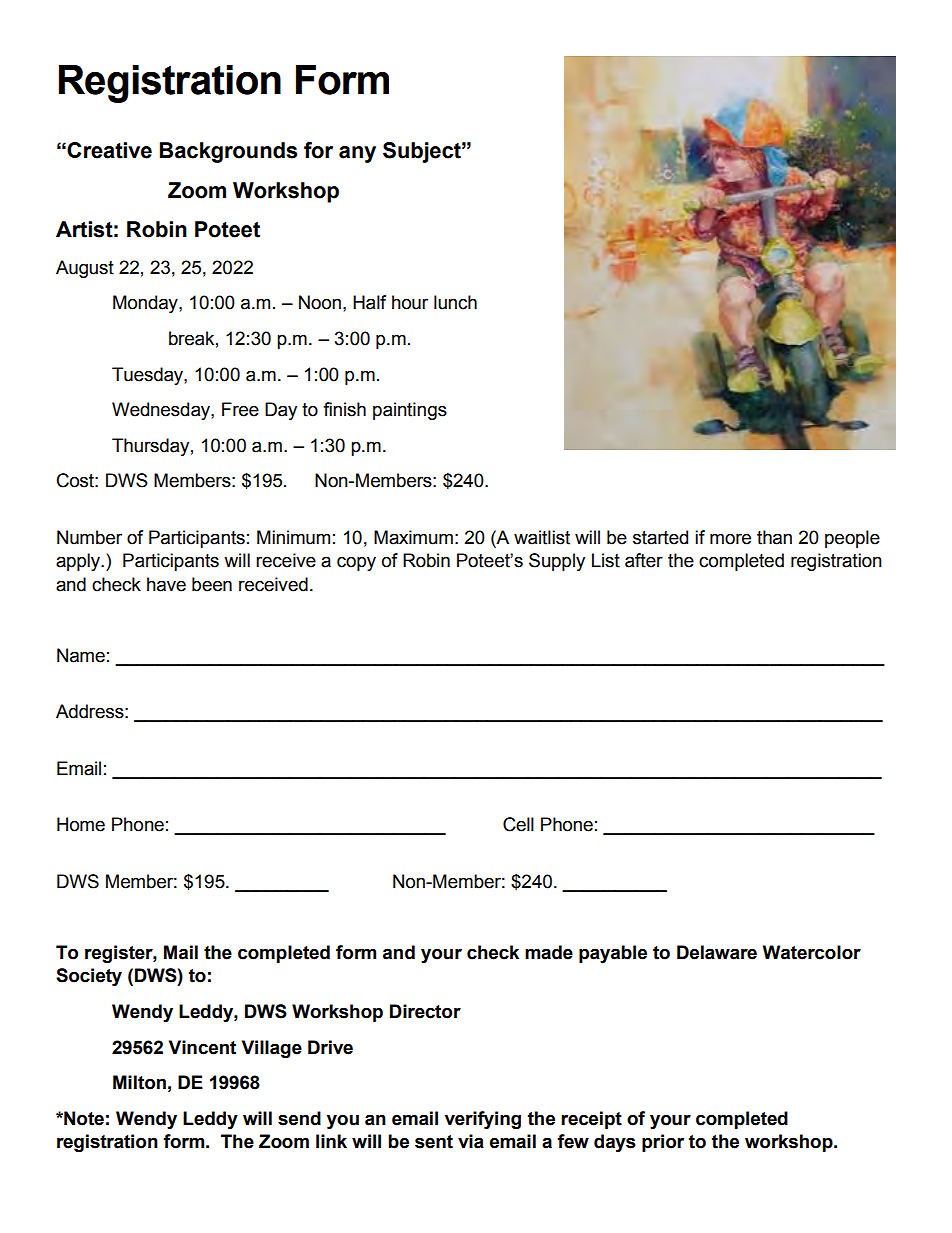 This page has width=952, height=1233. I want to click on Supply, so click(557, 562).
